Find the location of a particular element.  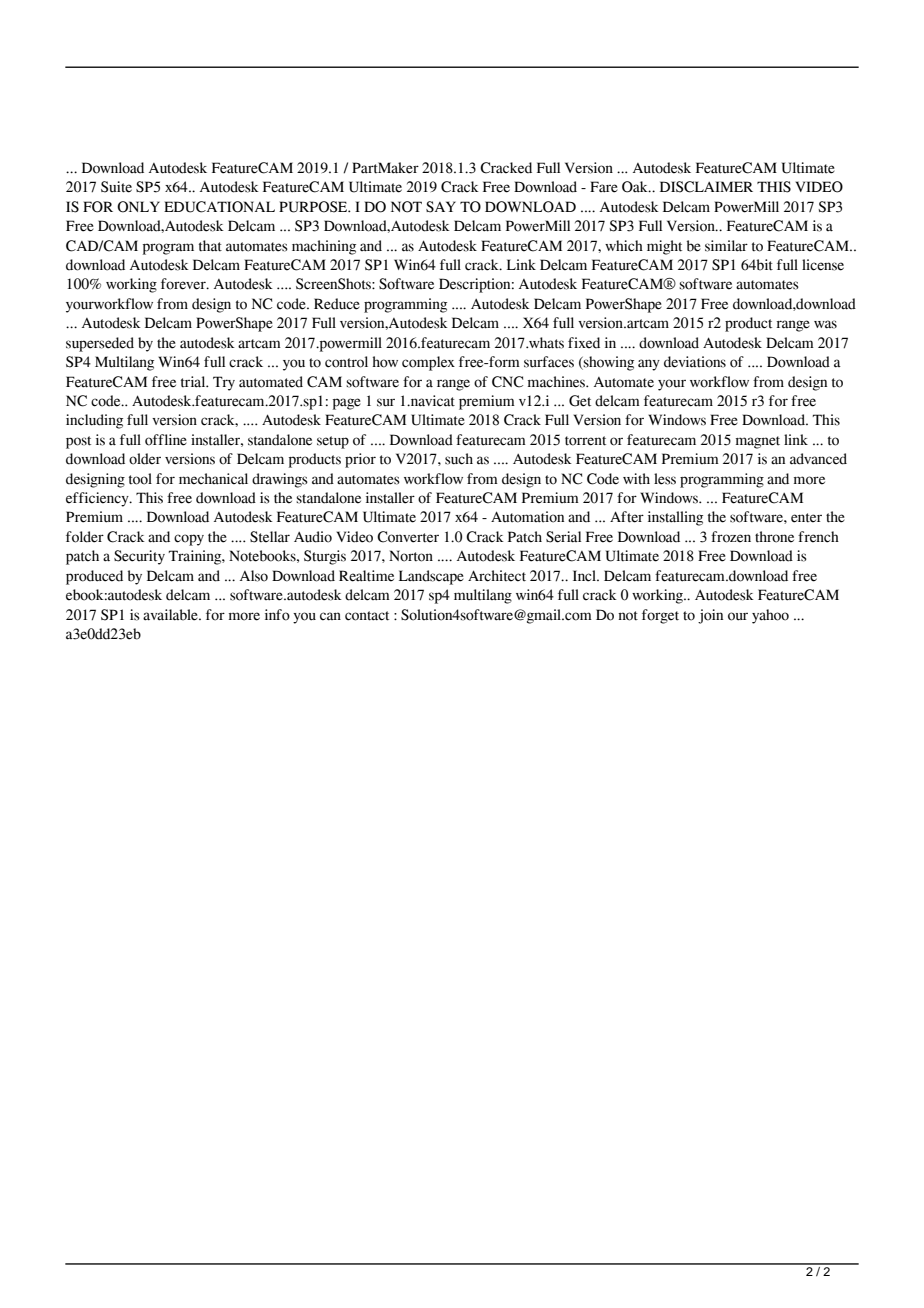

ONLY is located at coordinates (138, 207).
